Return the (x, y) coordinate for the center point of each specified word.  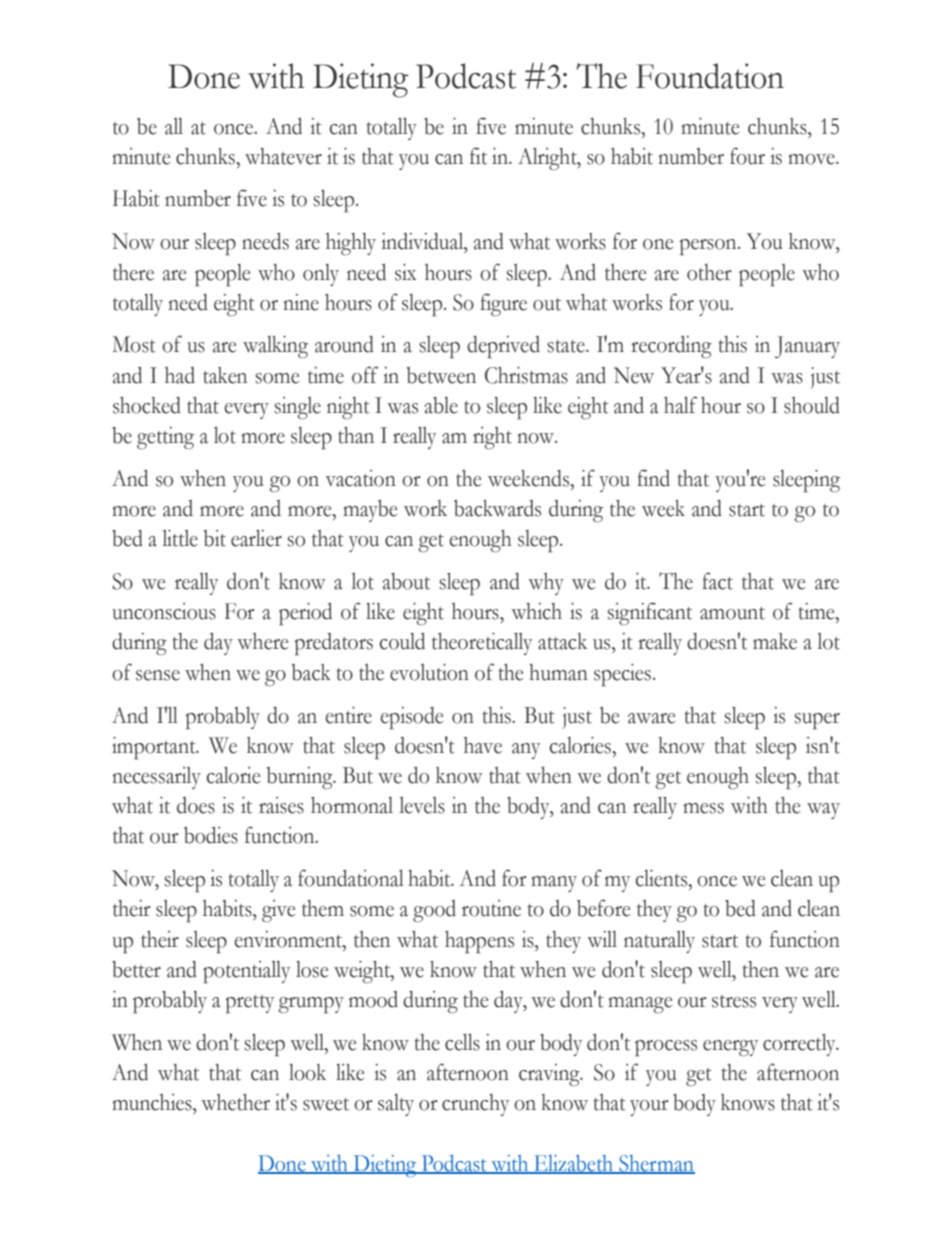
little (180, 538)
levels (422, 805)
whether (235, 1102)
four (747, 156)
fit (478, 156)
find (653, 478)
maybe (370, 511)
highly (351, 244)
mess (703, 808)
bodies (211, 835)
